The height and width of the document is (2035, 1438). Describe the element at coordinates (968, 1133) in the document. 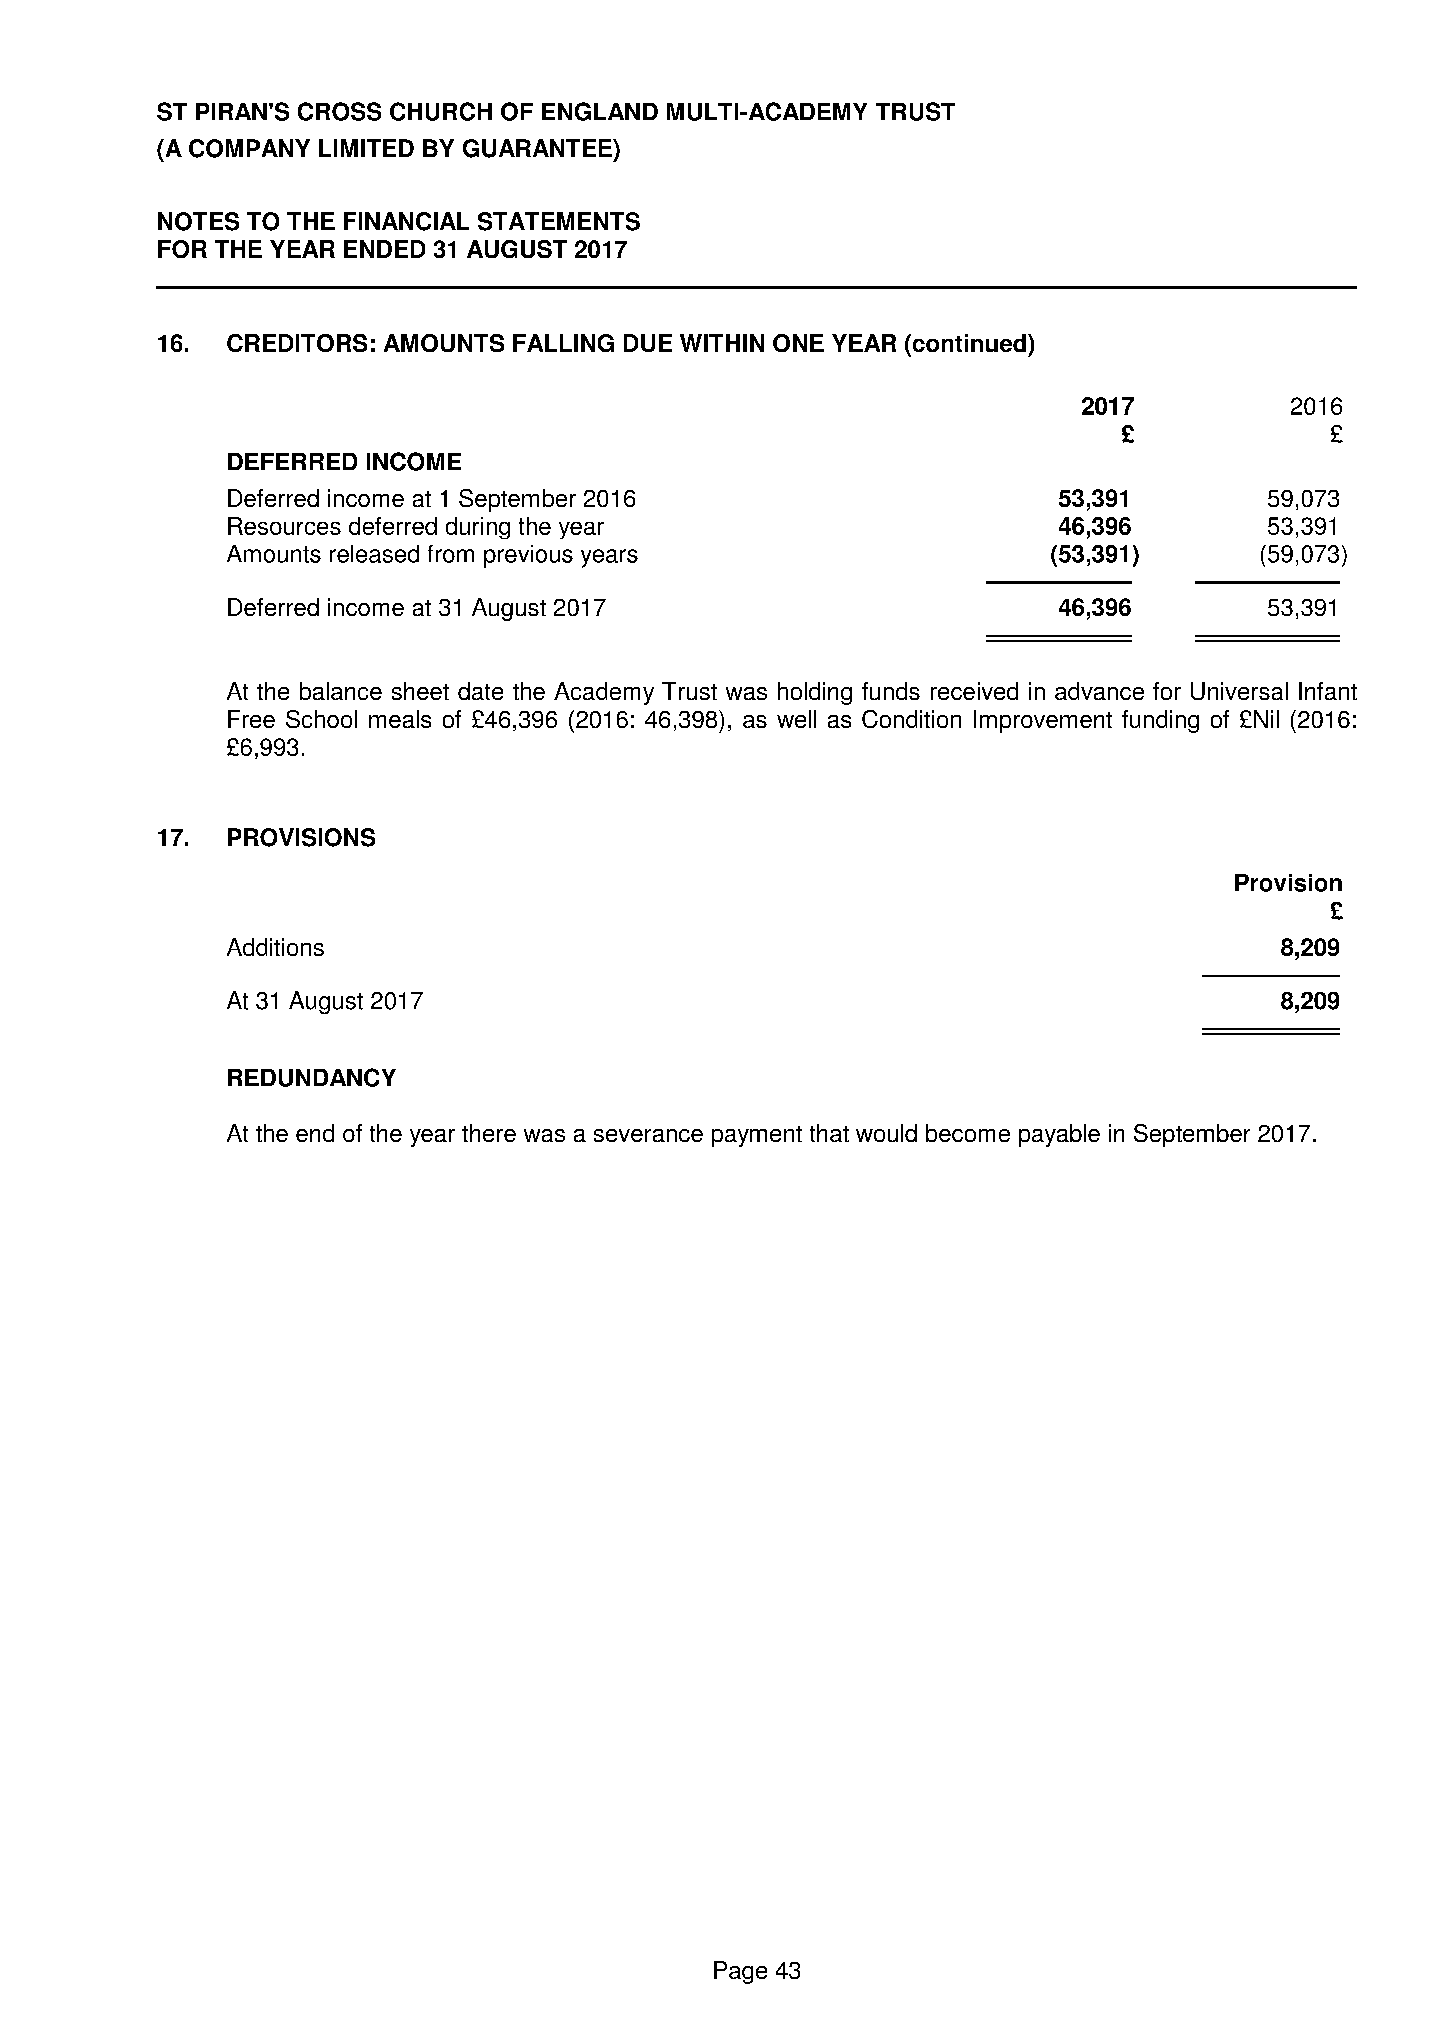

I see `become` at that location.
